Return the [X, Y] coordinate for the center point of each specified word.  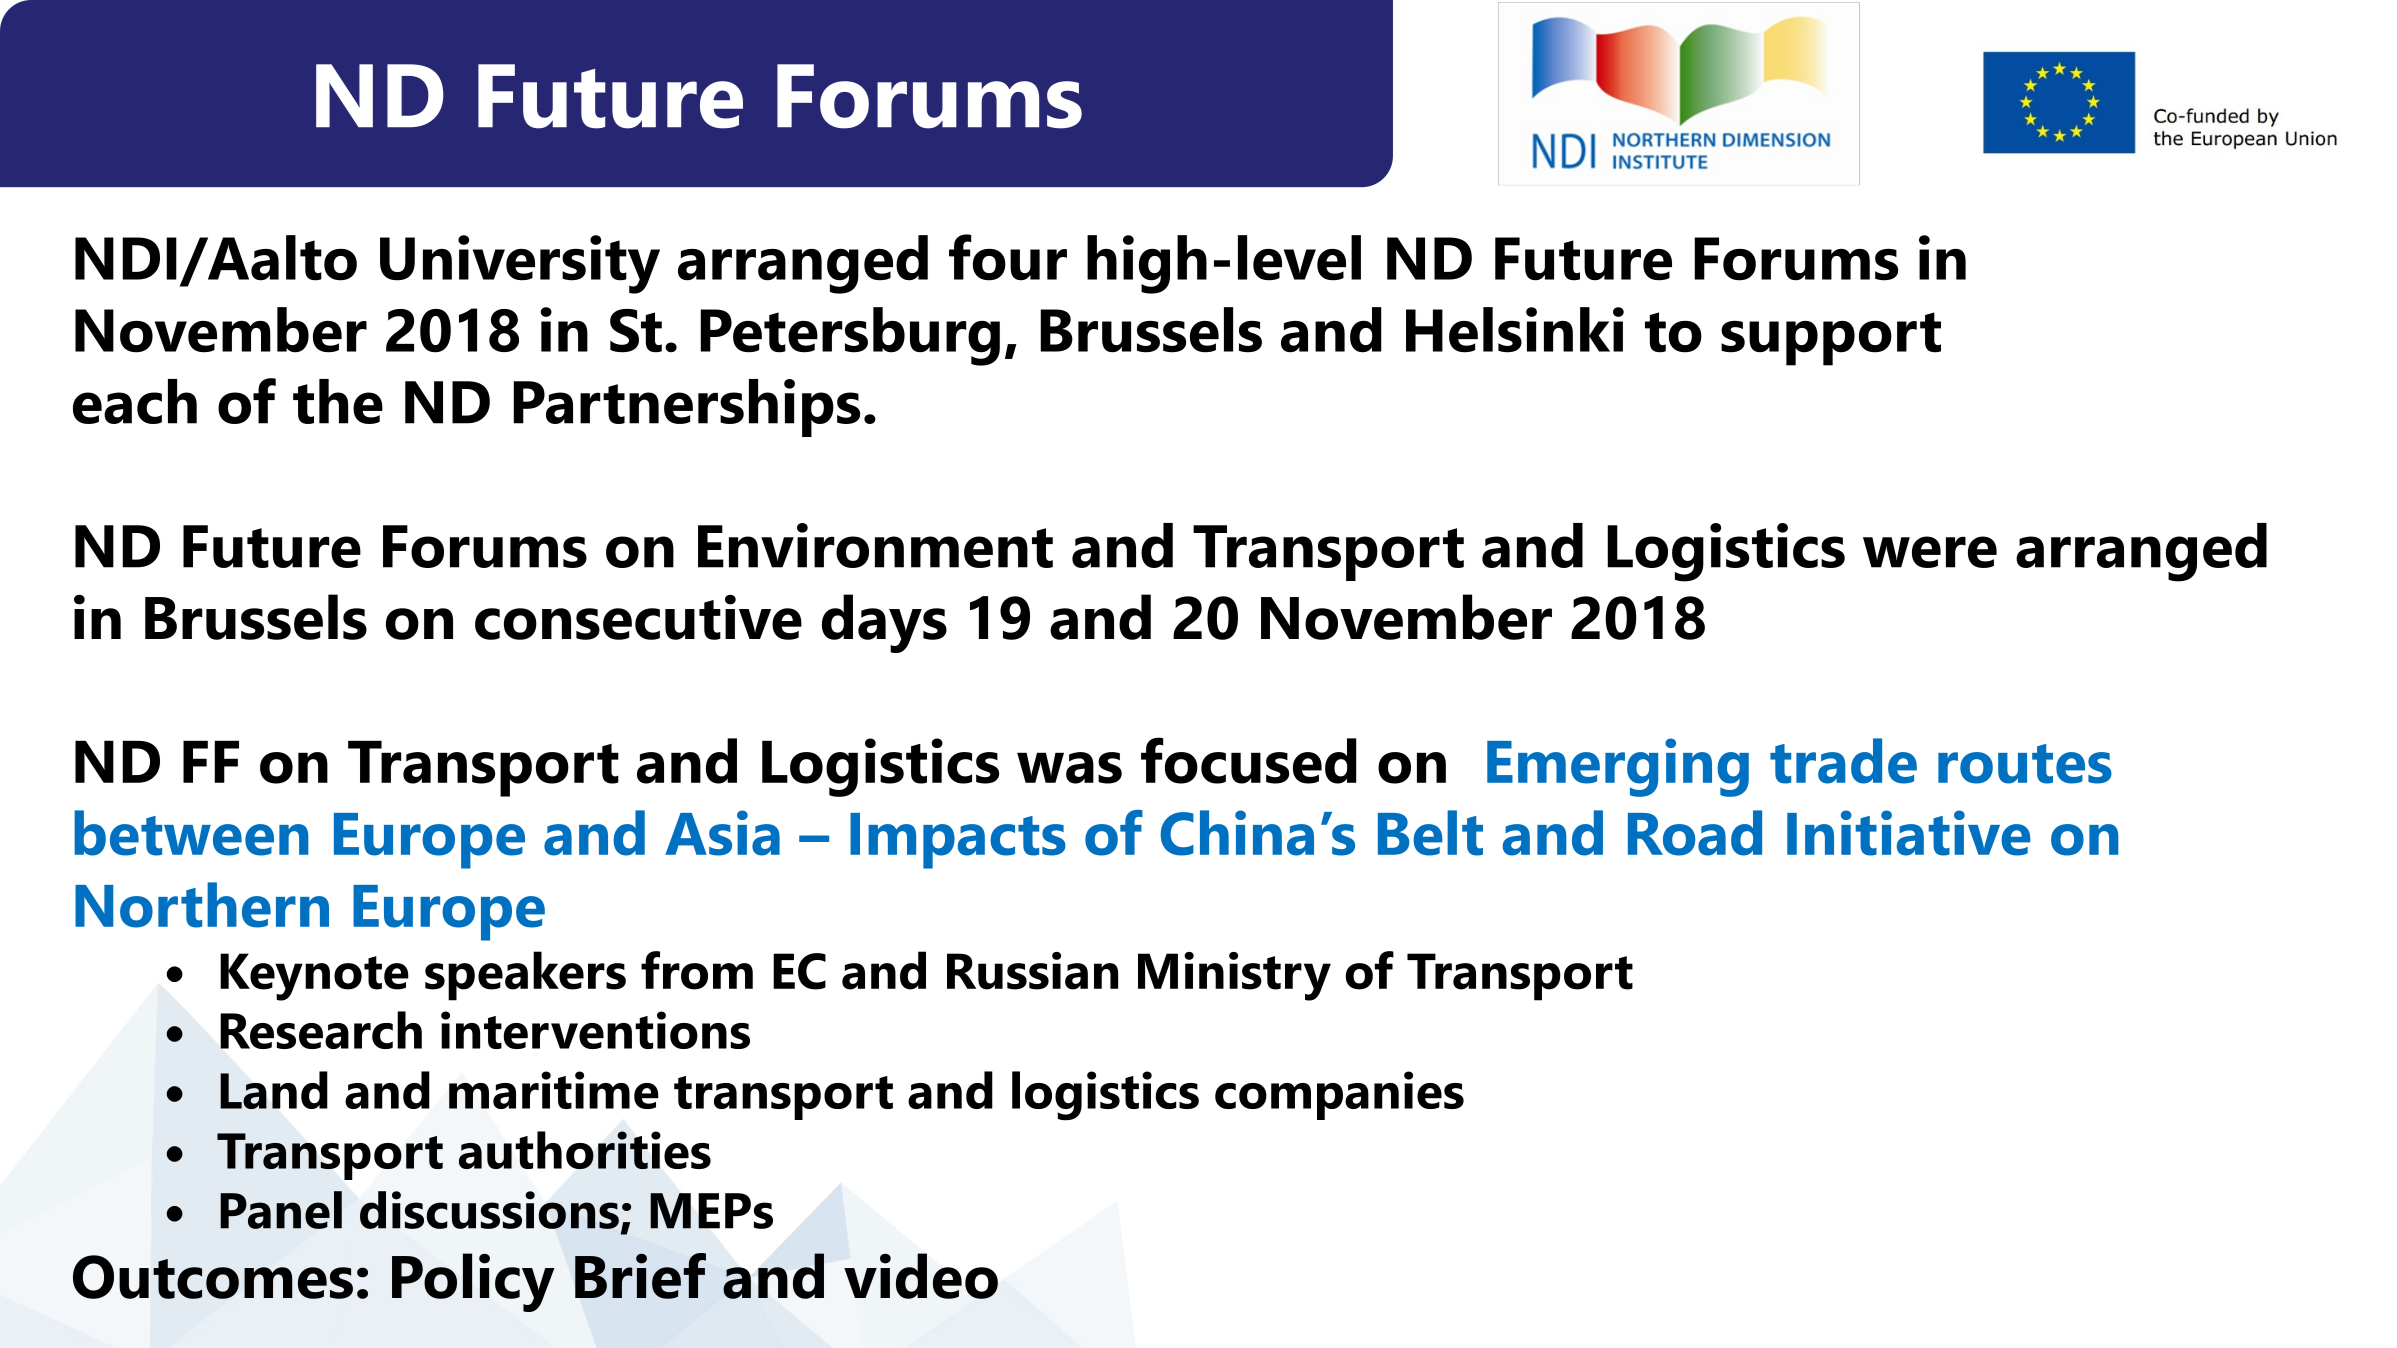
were [1930, 552]
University [520, 264]
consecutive [638, 617]
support [1831, 339]
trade [1843, 761]
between [191, 833]
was [1069, 768]
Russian [1032, 971]
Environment [875, 545]
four [1008, 257]
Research [321, 1030]
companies [1339, 1095]
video [921, 1276]
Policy [473, 1282]
